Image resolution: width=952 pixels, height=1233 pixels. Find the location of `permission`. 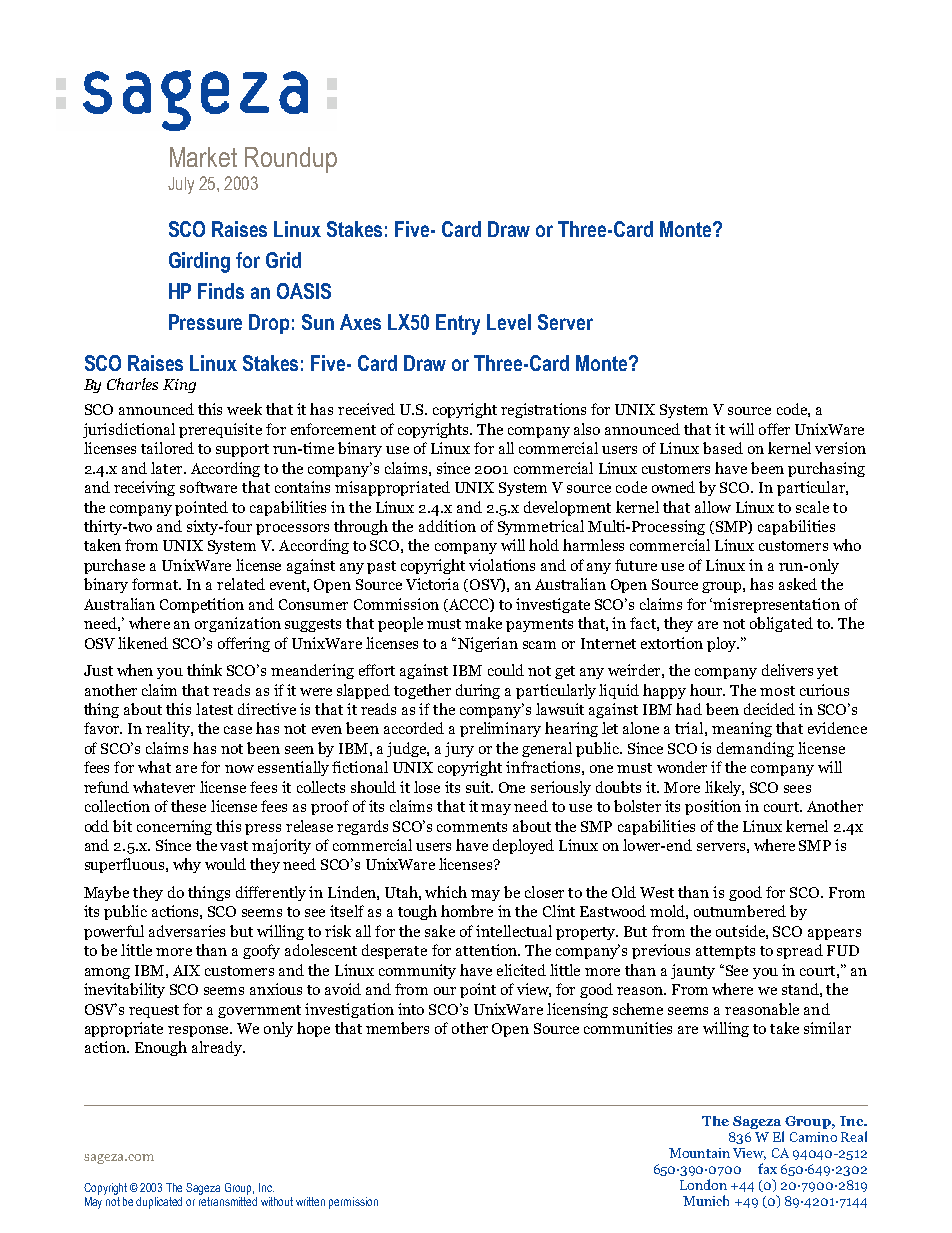

permission is located at coordinates (353, 1203).
